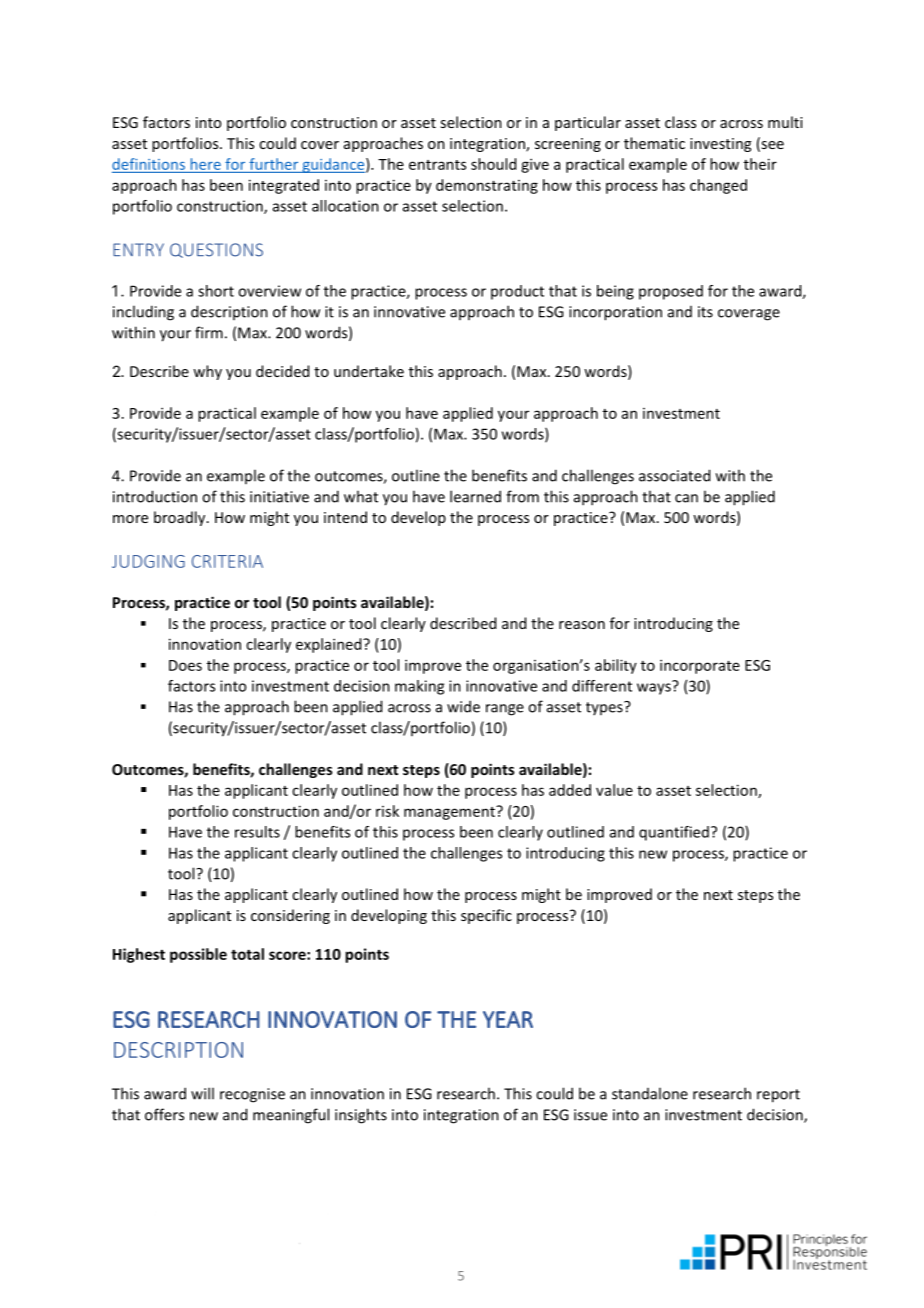  Describe the element at coordinates (674, 833) in the image. I see `quantified` at that location.
